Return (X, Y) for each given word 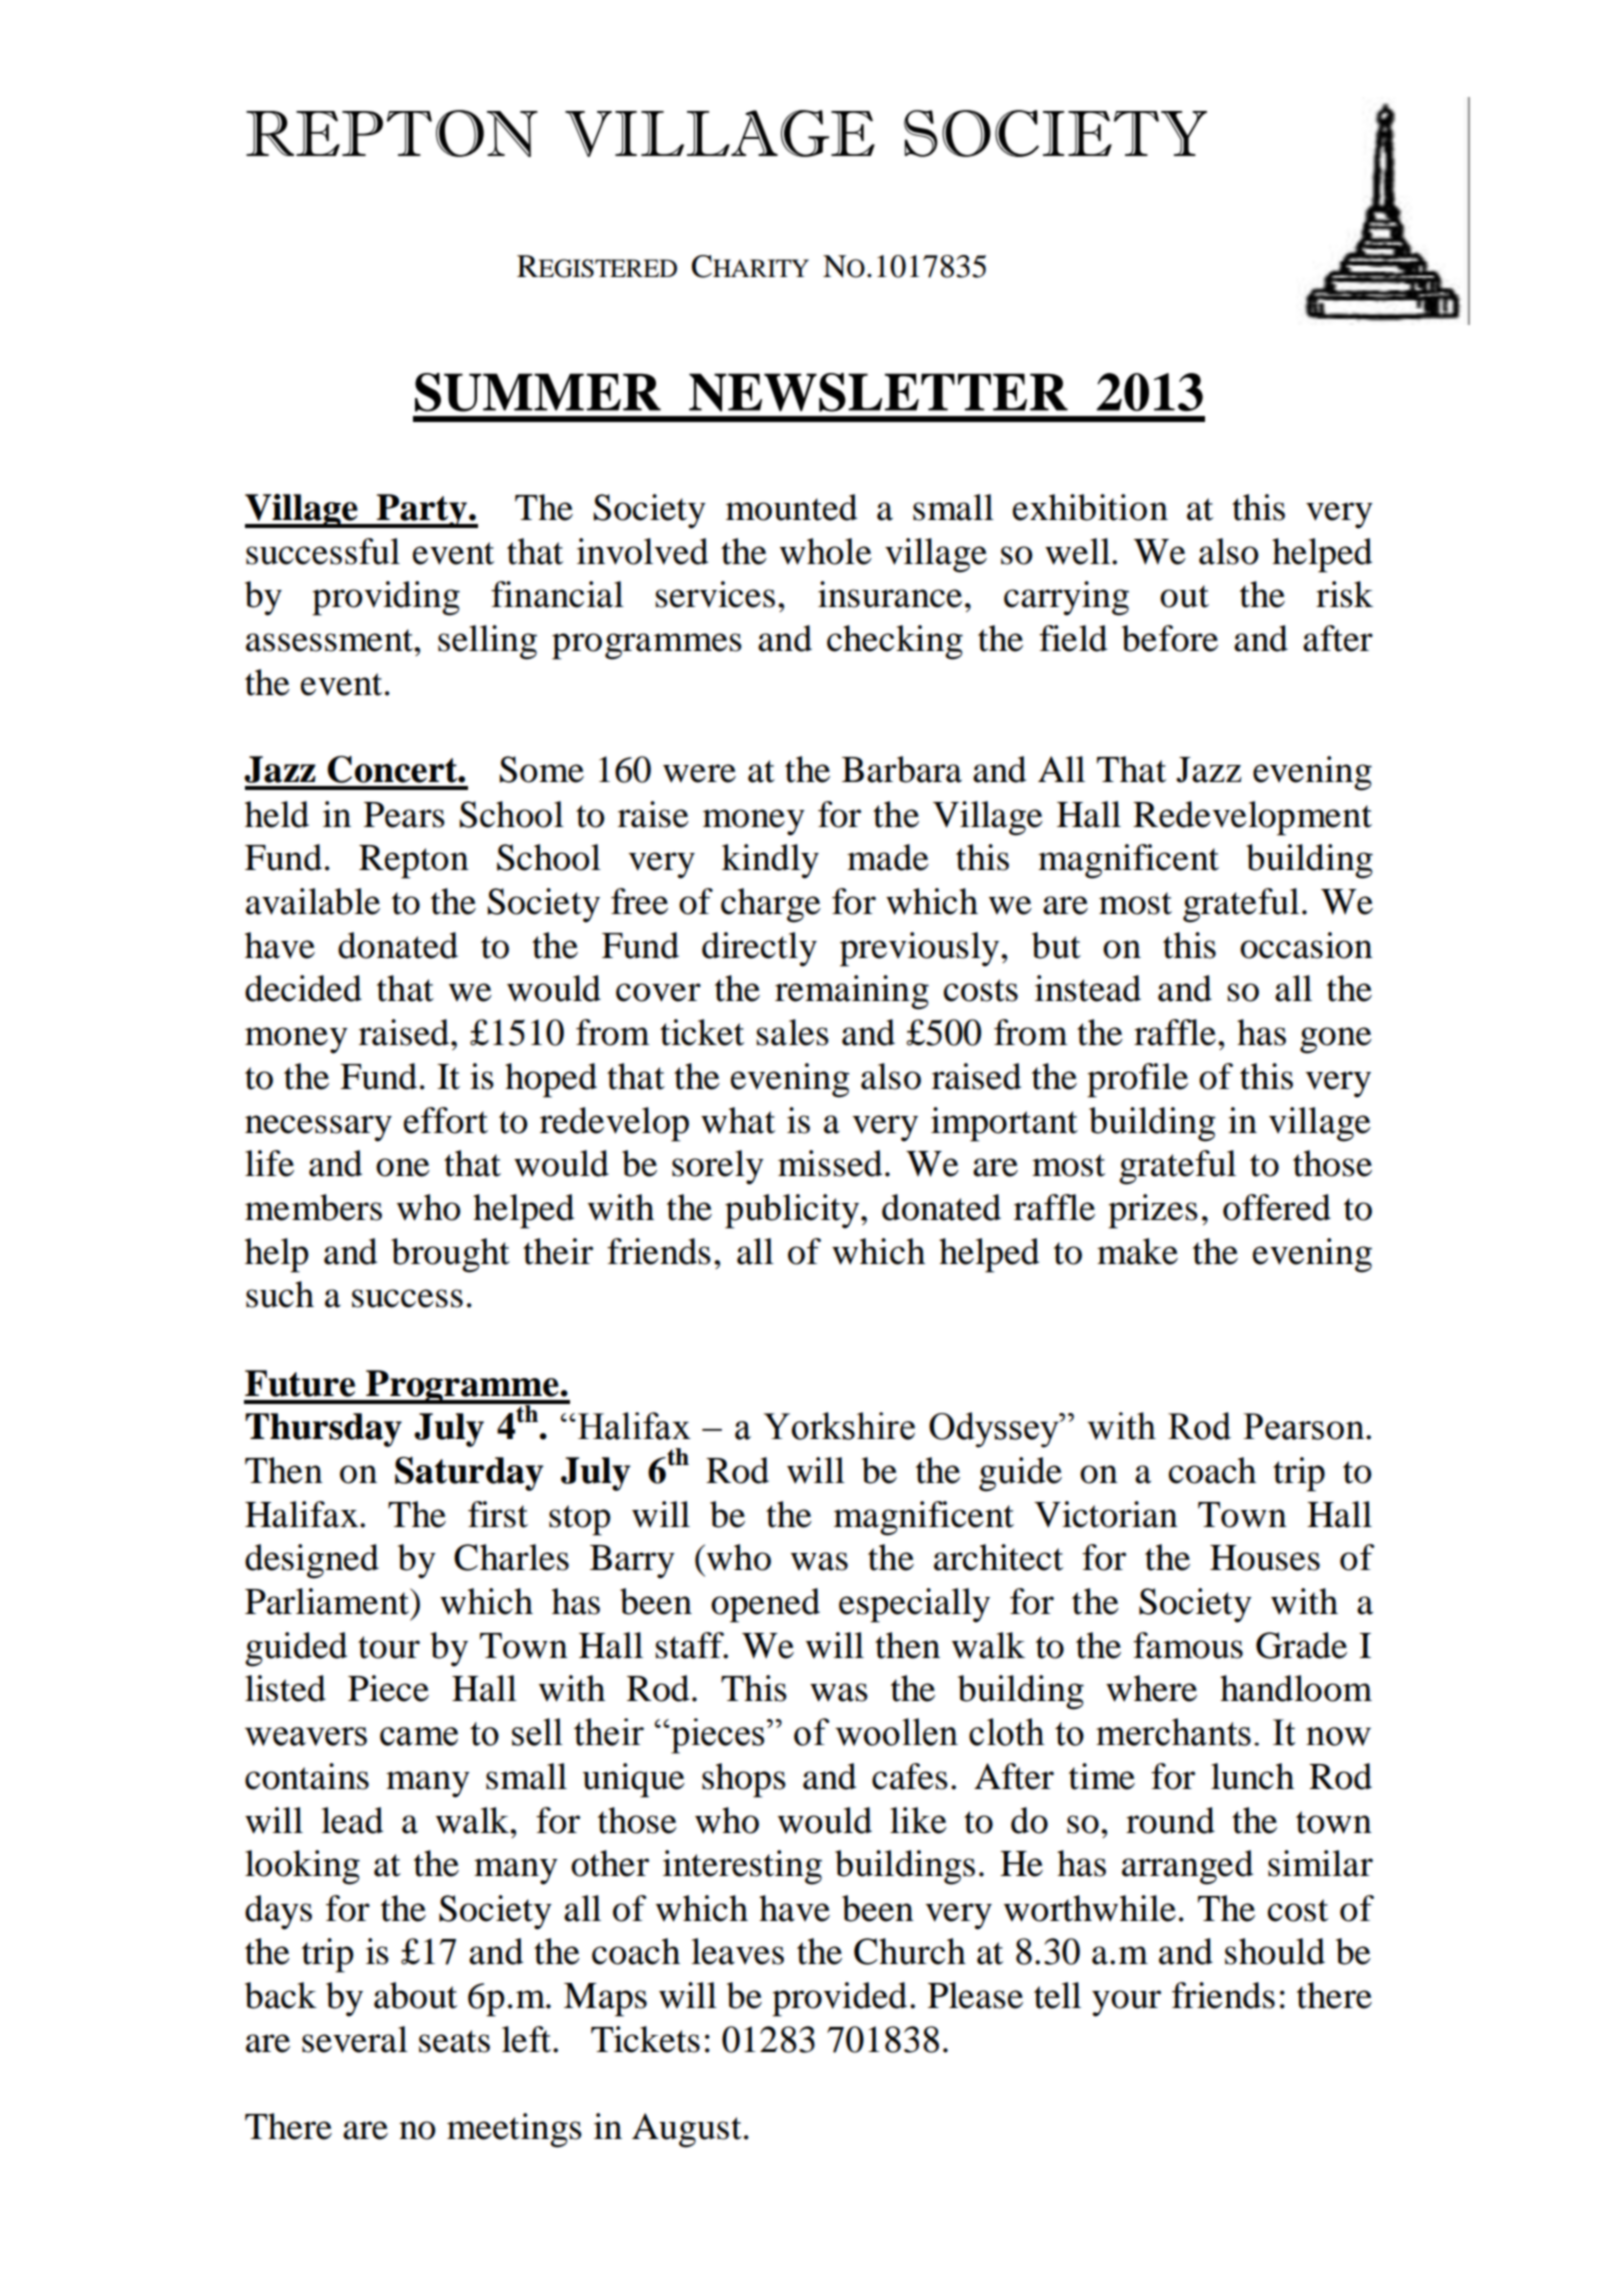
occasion (1306, 945)
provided (839, 1999)
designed (312, 1561)
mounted (791, 507)
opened (765, 1605)
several (355, 2039)
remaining (852, 992)
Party (422, 511)
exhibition (1090, 507)
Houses (1265, 1558)
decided (303, 988)
